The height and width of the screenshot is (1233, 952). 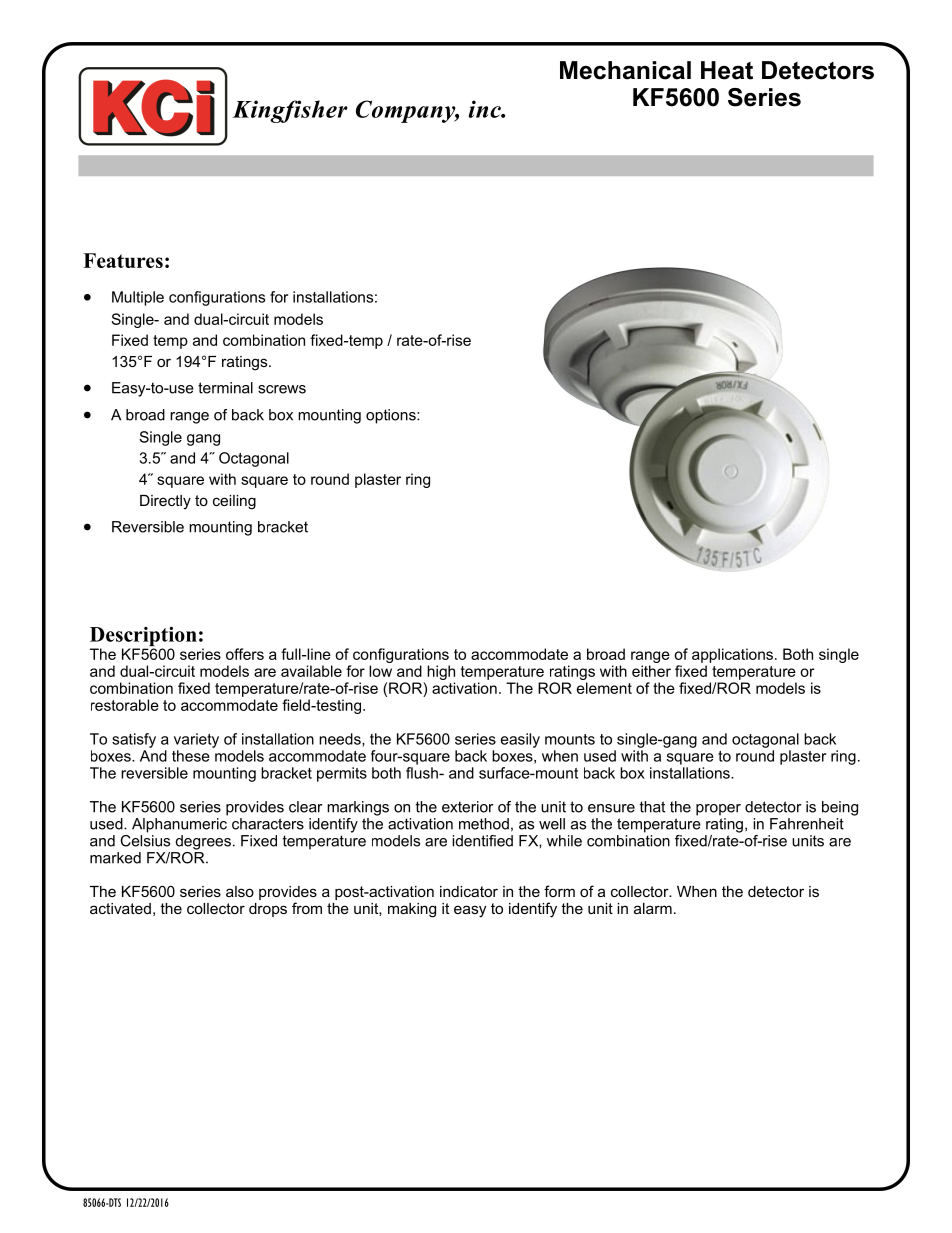 What do you see at coordinates (282, 389) in the screenshot?
I see `screws` at bounding box center [282, 389].
